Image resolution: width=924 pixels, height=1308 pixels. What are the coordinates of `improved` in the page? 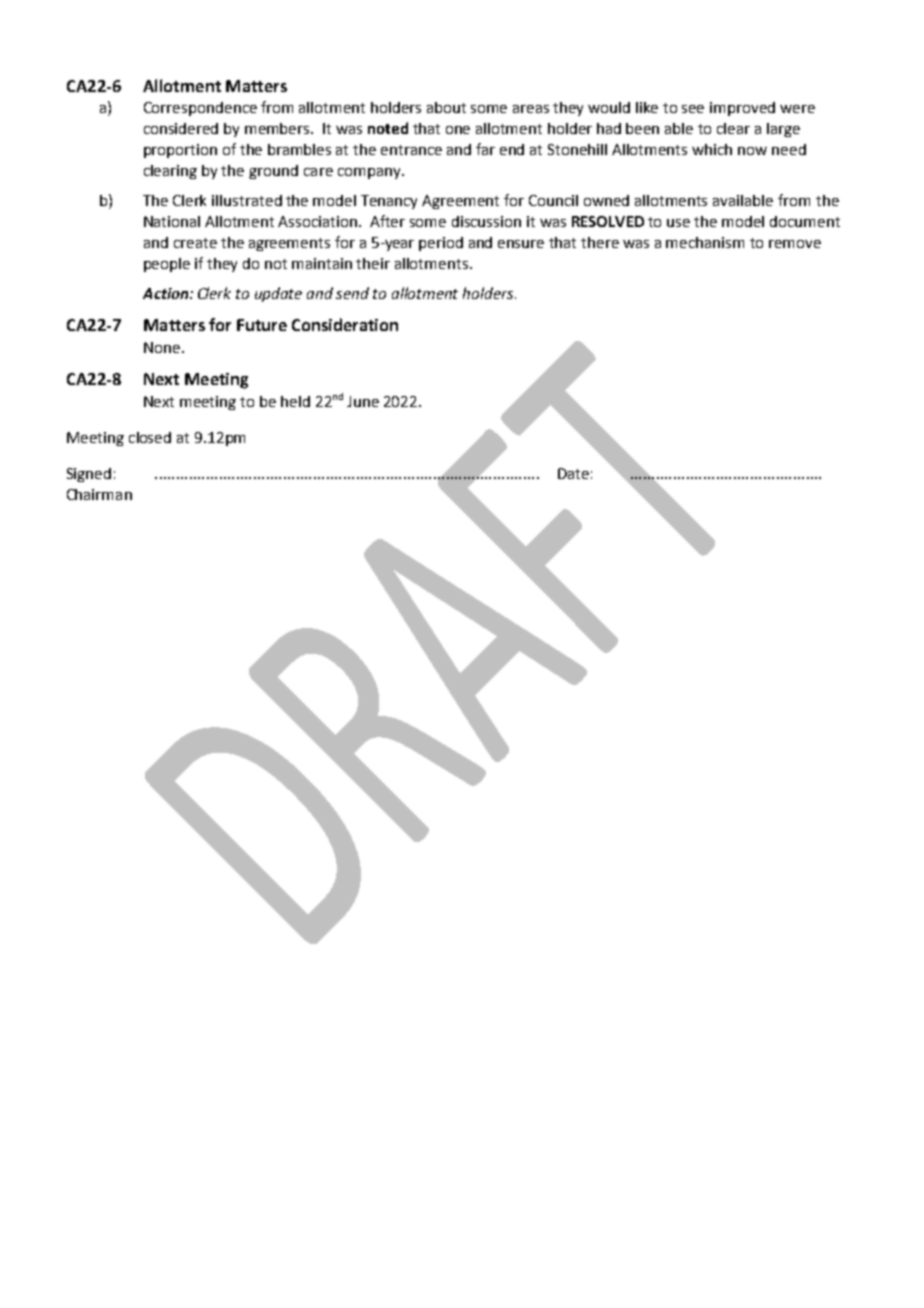 It's located at (742, 109).
